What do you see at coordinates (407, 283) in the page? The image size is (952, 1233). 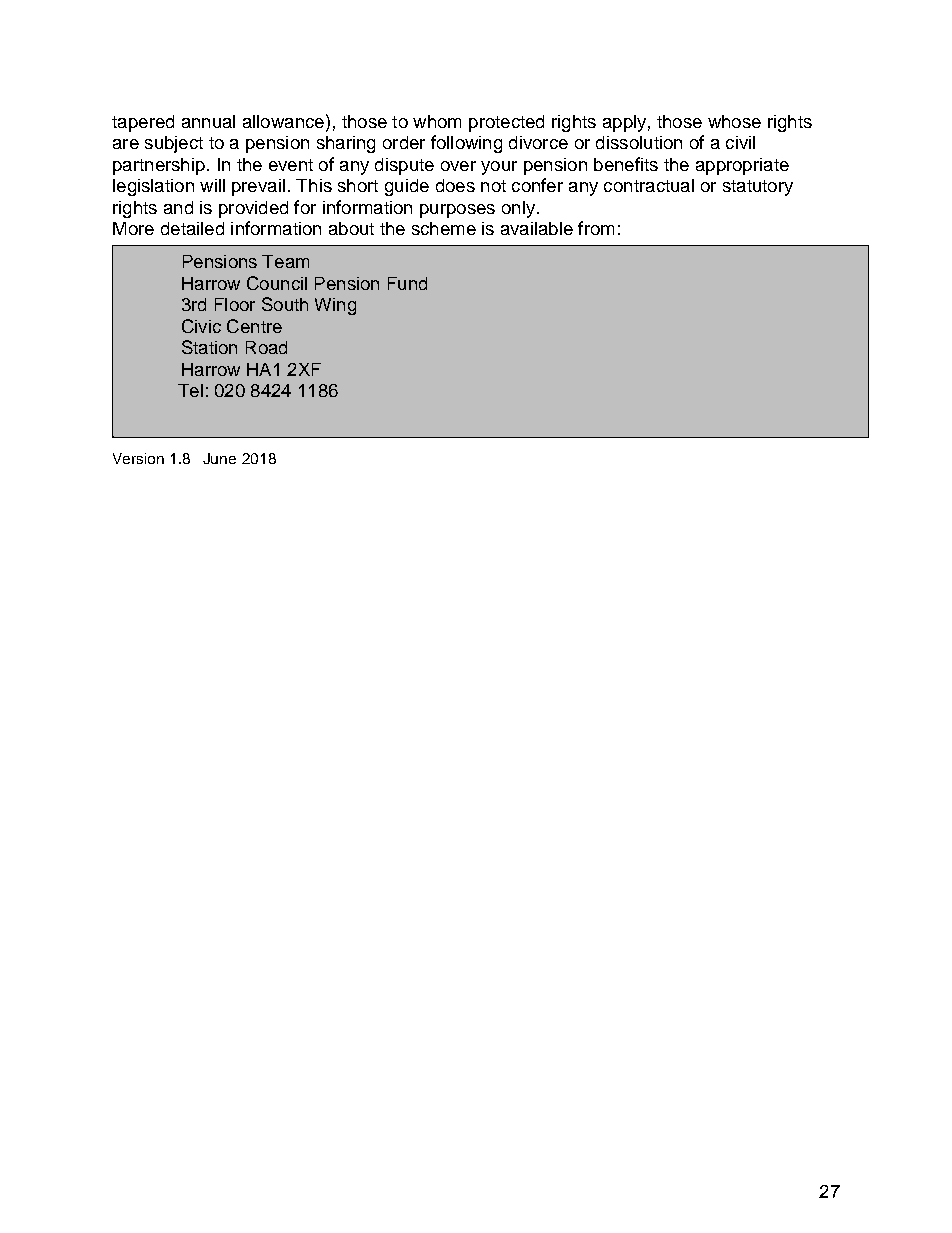 I see `Fund` at bounding box center [407, 283].
